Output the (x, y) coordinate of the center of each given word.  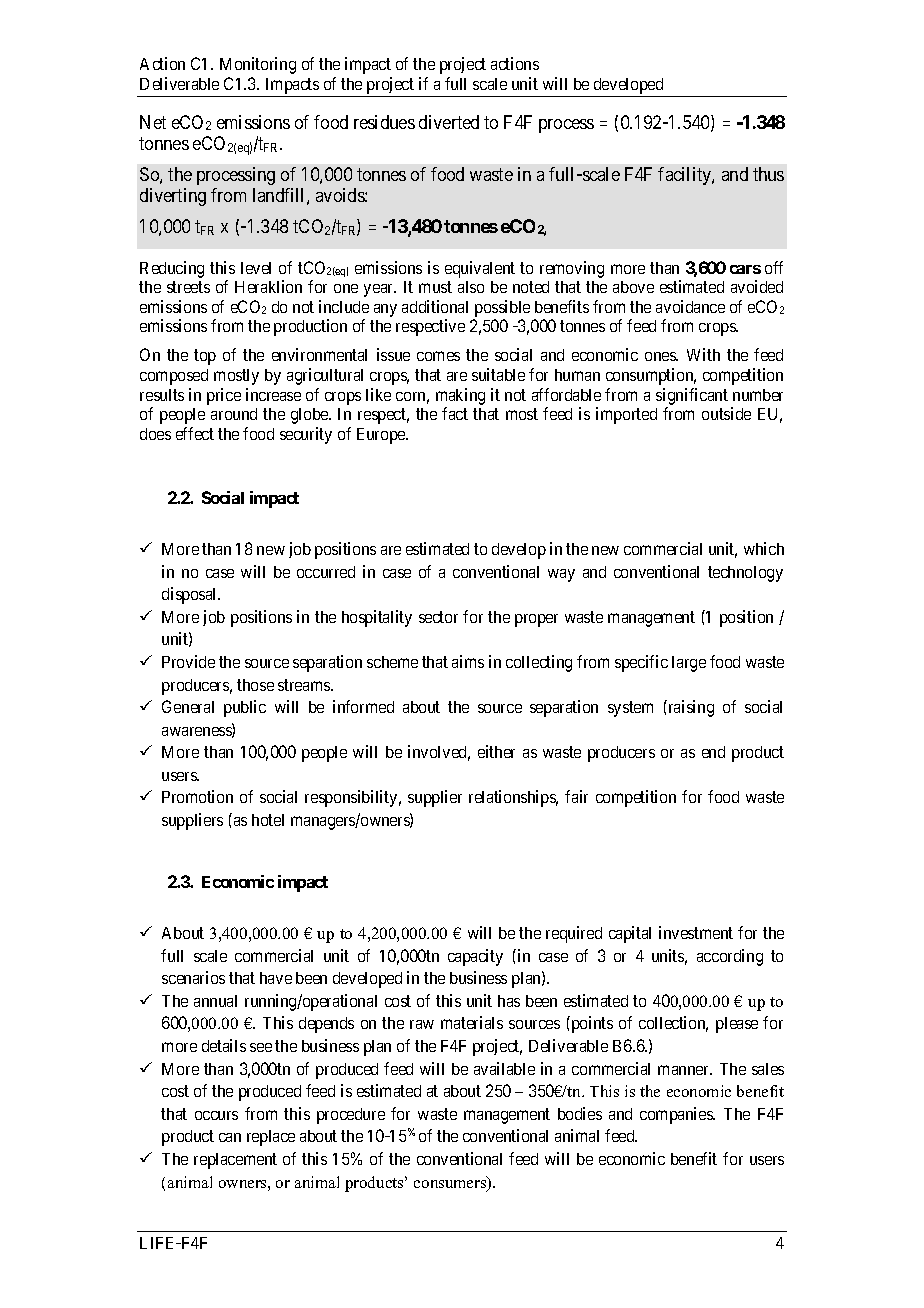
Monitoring (258, 65)
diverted (449, 122)
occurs (216, 1115)
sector (438, 617)
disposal (191, 595)
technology (745, 574)
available (504, 1068)
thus (768, 174)
